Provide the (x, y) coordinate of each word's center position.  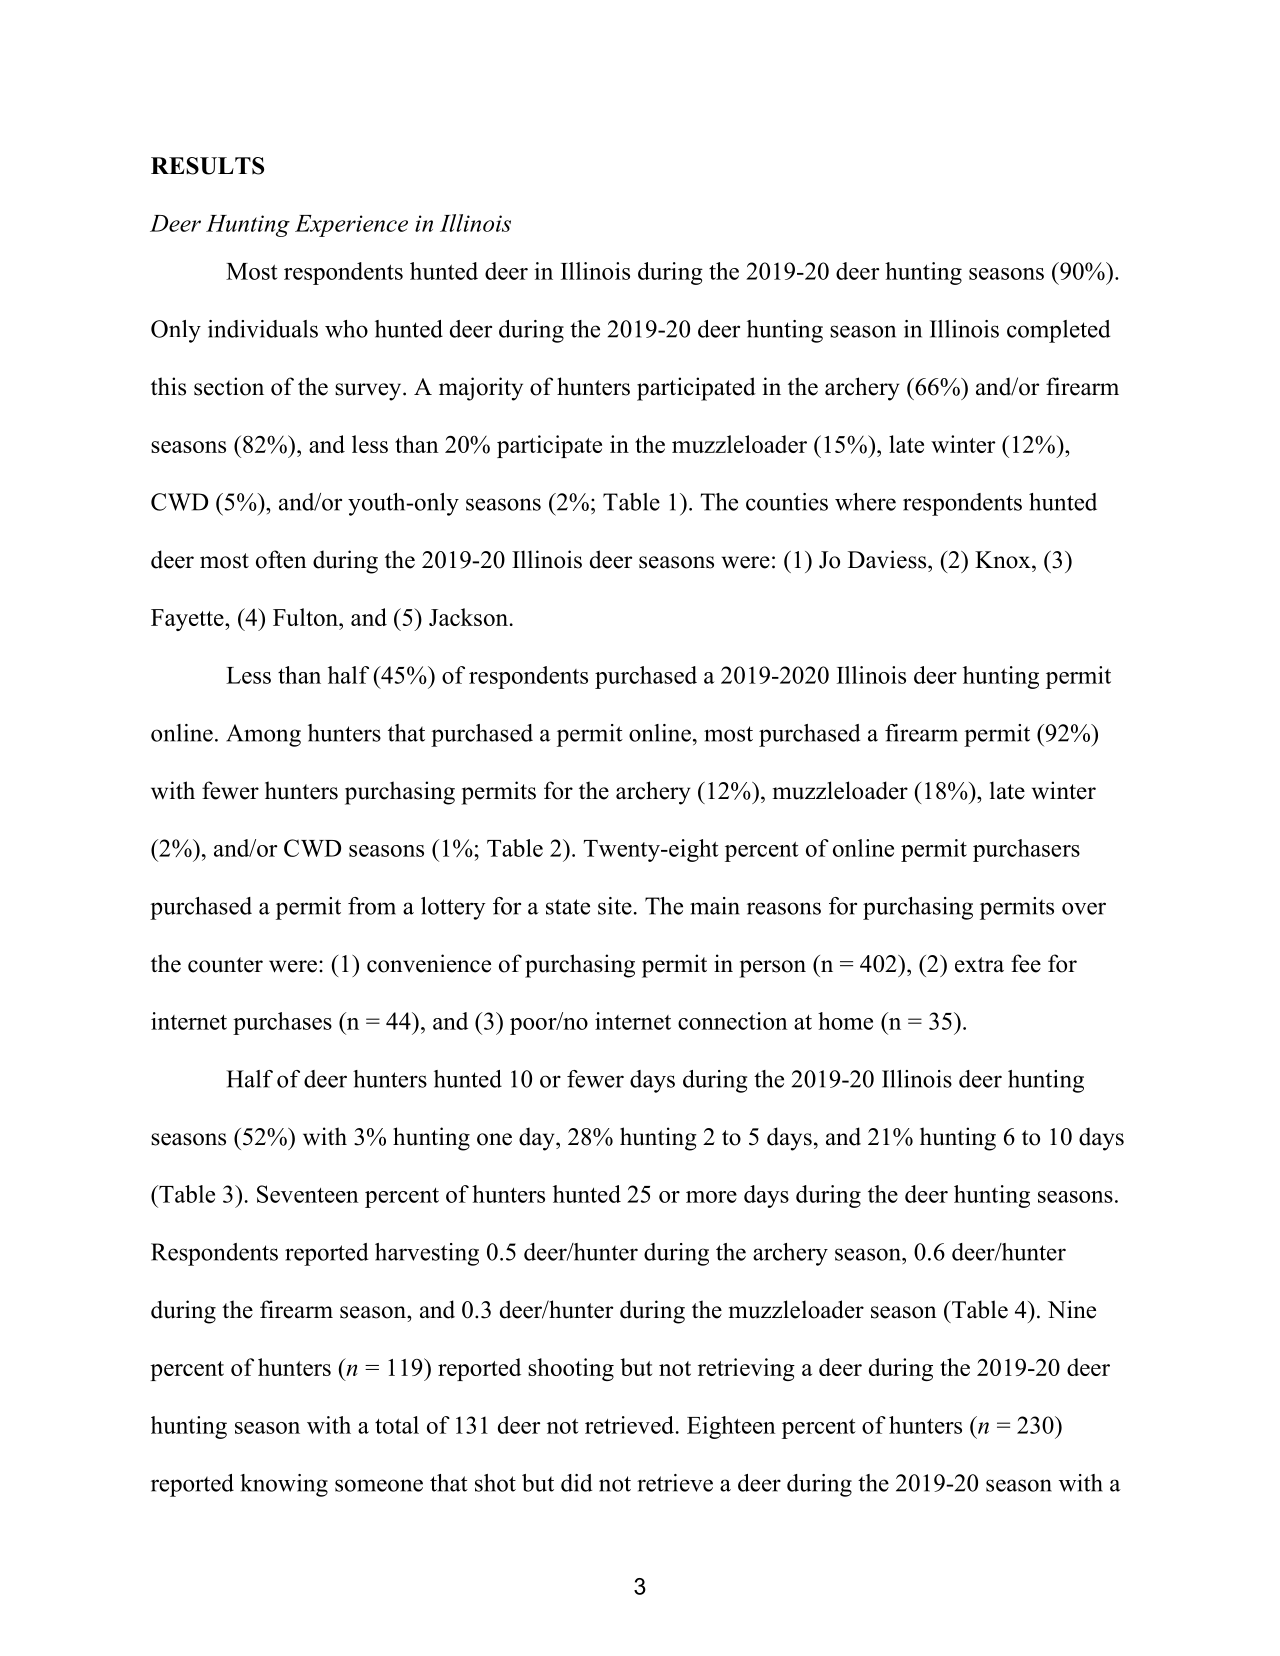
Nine (1072, 1309)
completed (1059, 331)
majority (481, 389)
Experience (351, 226)
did (577, 1483)
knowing (284, 1485)
